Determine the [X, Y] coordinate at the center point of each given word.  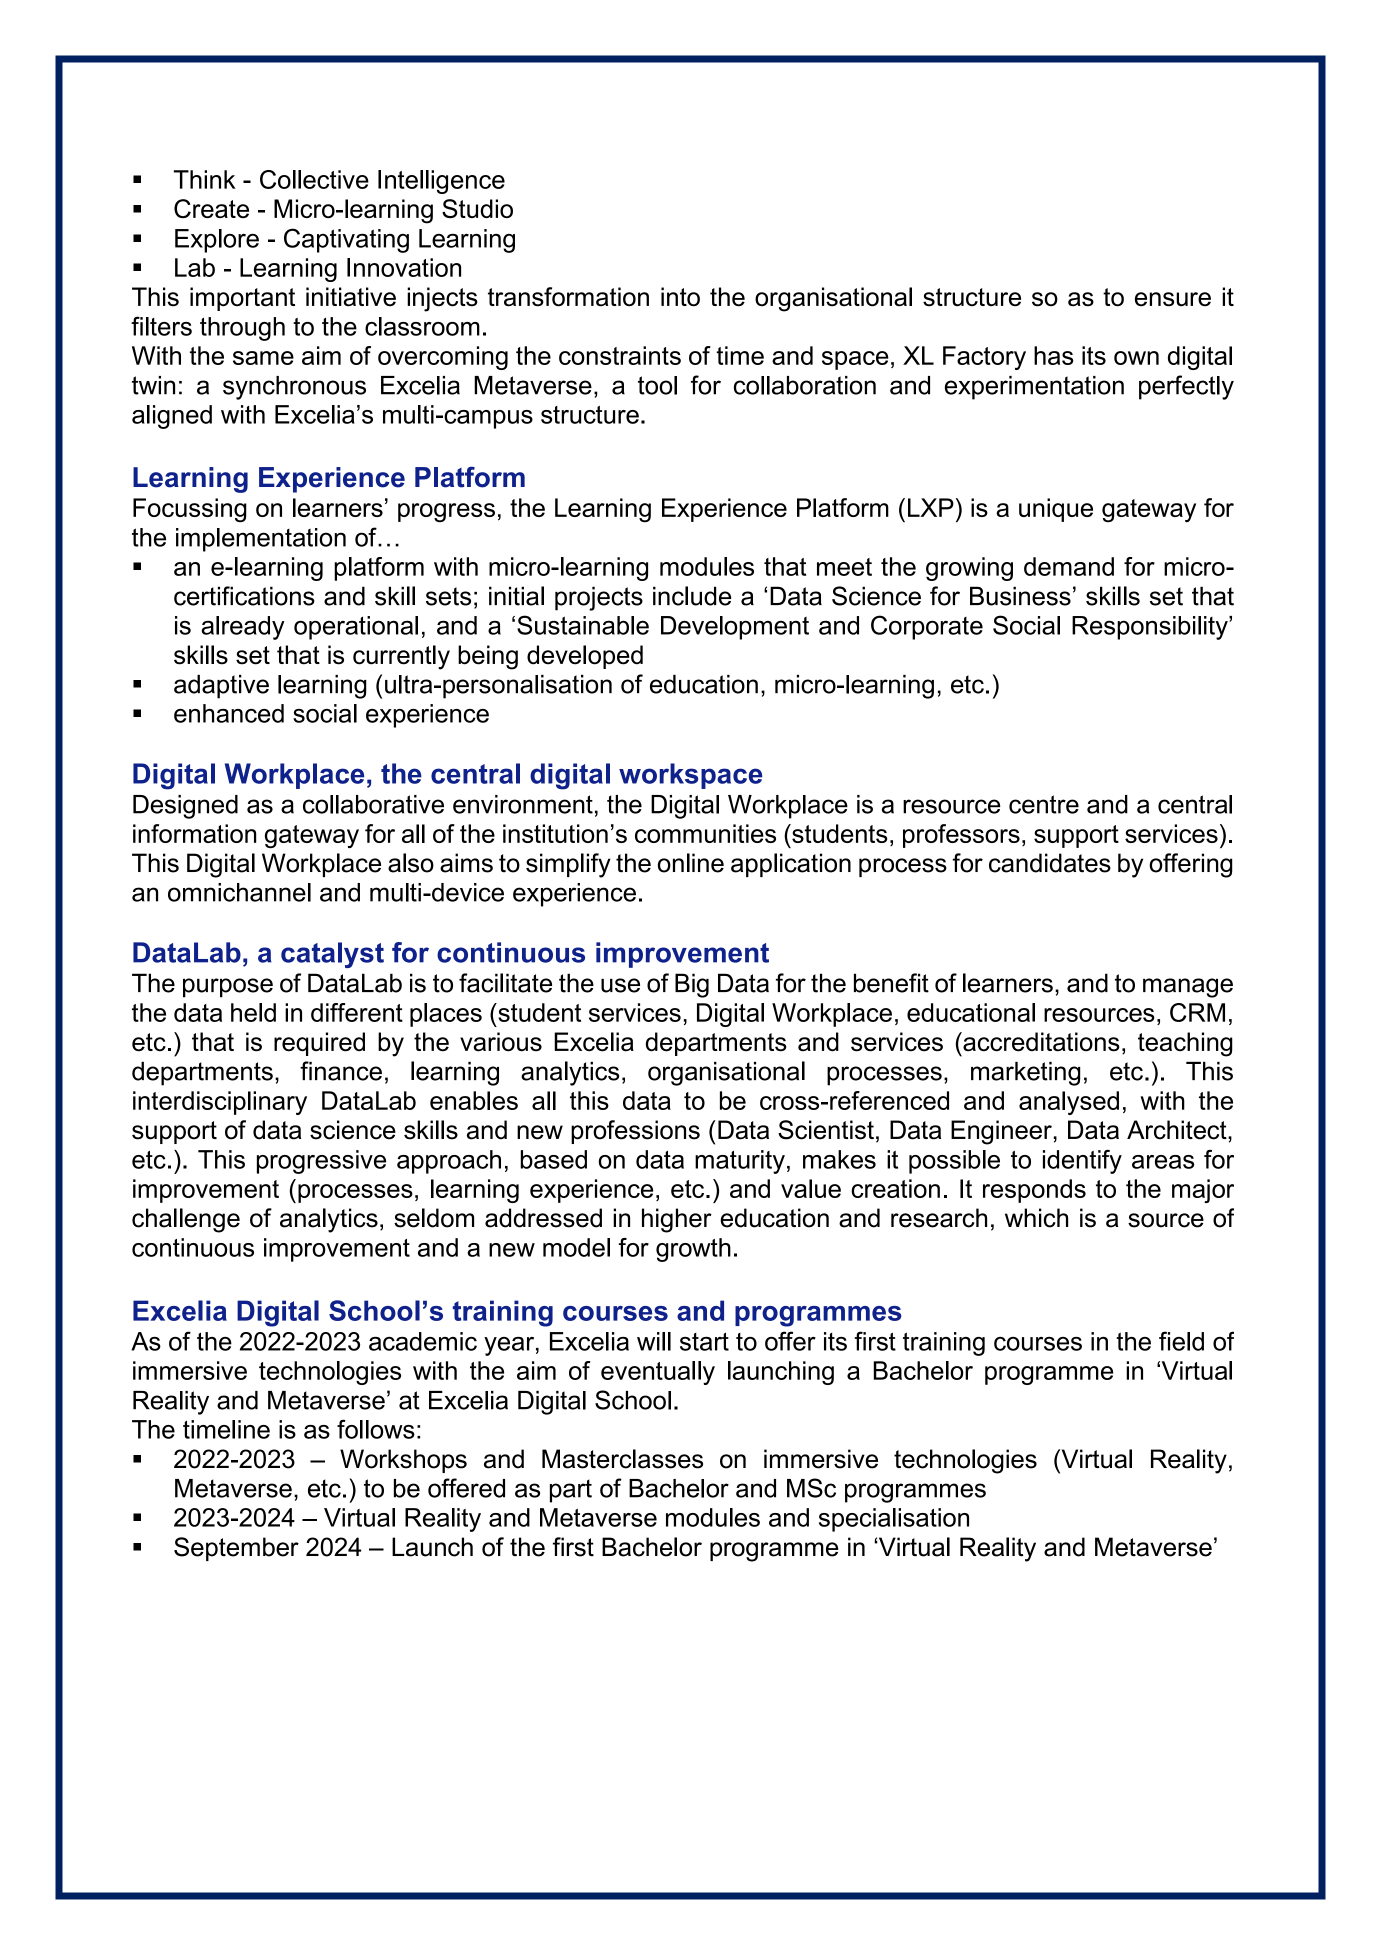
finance [341, 1071]
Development [735, 628]
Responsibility [1151, 628]
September [236, 1549]
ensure [1173, 299]
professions [635, 1132]
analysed [1069, 1103]
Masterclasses [622, 1459]
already [243, 628]
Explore [217, 241]
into [680, 297]
